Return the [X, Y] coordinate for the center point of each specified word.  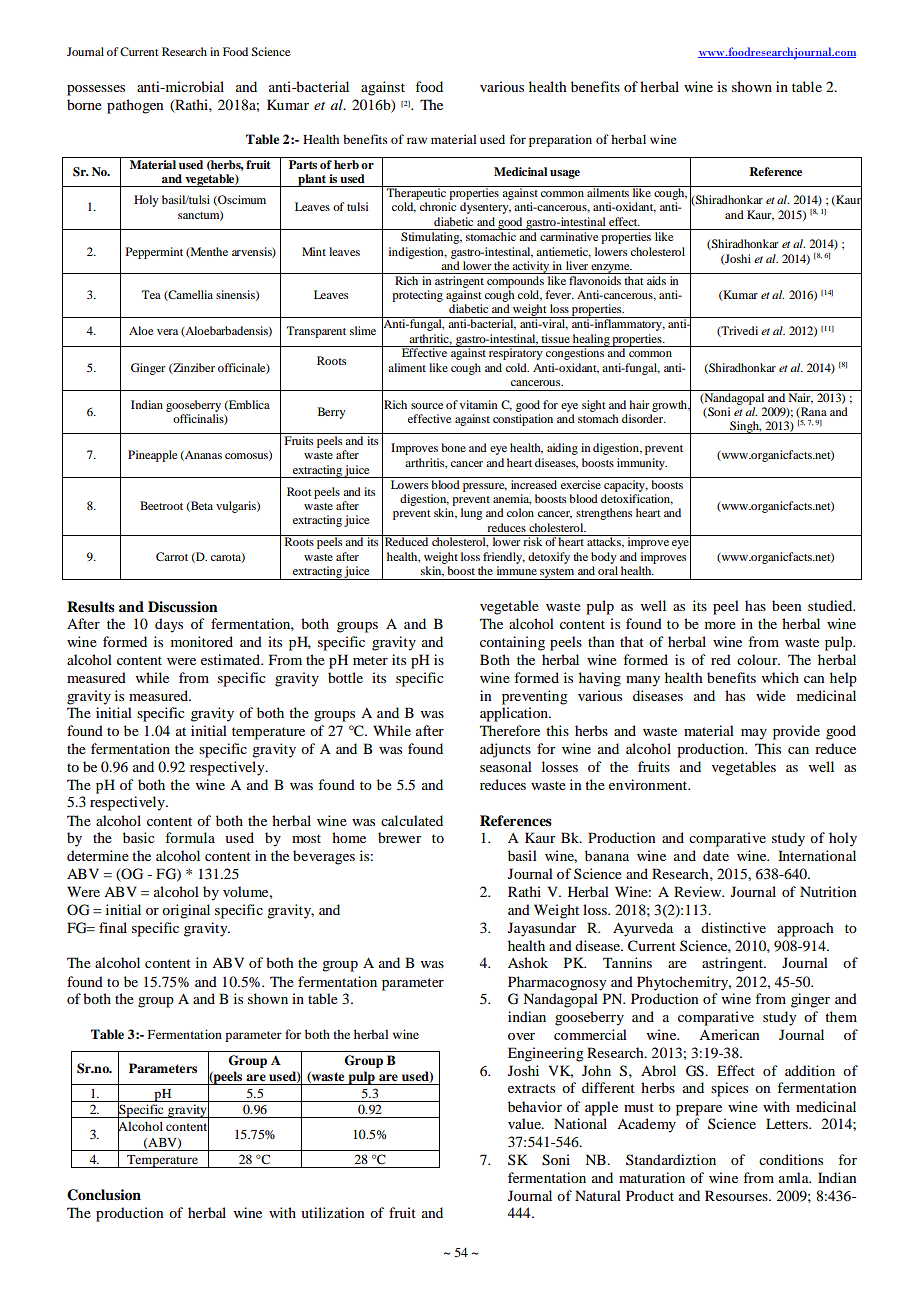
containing [512, 643]
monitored [202, 641]
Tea [151, 294]
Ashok [528, 962]
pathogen [135, 106]
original [186, 911]
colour [758, 659]
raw [417, 140]
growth [670, 406]
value [525, 1123]
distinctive [733, 927]
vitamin [478, 404]
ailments [608, 191]
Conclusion [104, 1195]
